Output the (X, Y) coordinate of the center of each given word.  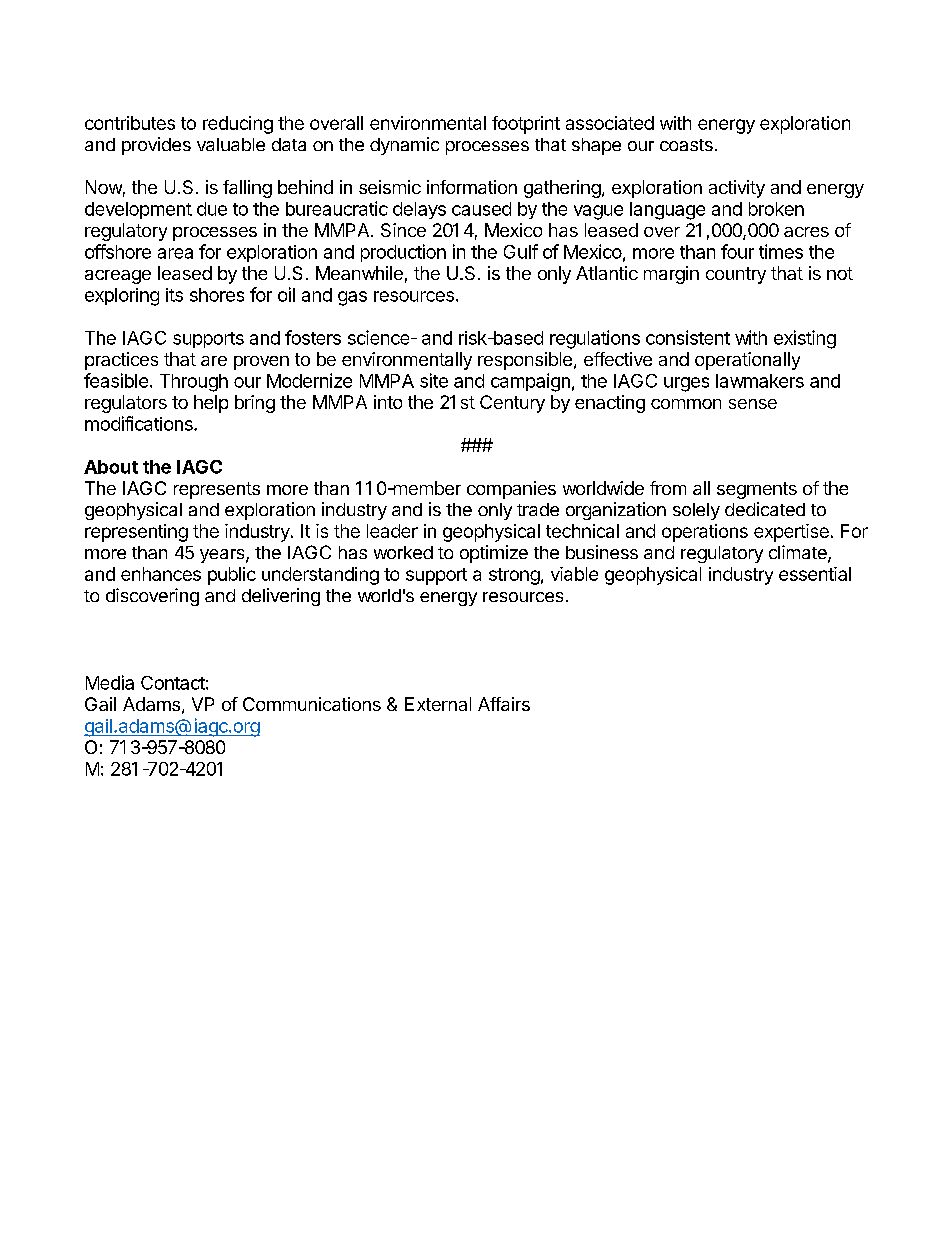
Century (512, 404)
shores (217, 295)
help (211, 404)
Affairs (504, 704)
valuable (231, 144)
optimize (494, 554)
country (736, 275)
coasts (686, 145)
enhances (161, 574)
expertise (791, 533)
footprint (526, 125)
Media (110, 682)
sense (753, 404)
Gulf (521, 251)
